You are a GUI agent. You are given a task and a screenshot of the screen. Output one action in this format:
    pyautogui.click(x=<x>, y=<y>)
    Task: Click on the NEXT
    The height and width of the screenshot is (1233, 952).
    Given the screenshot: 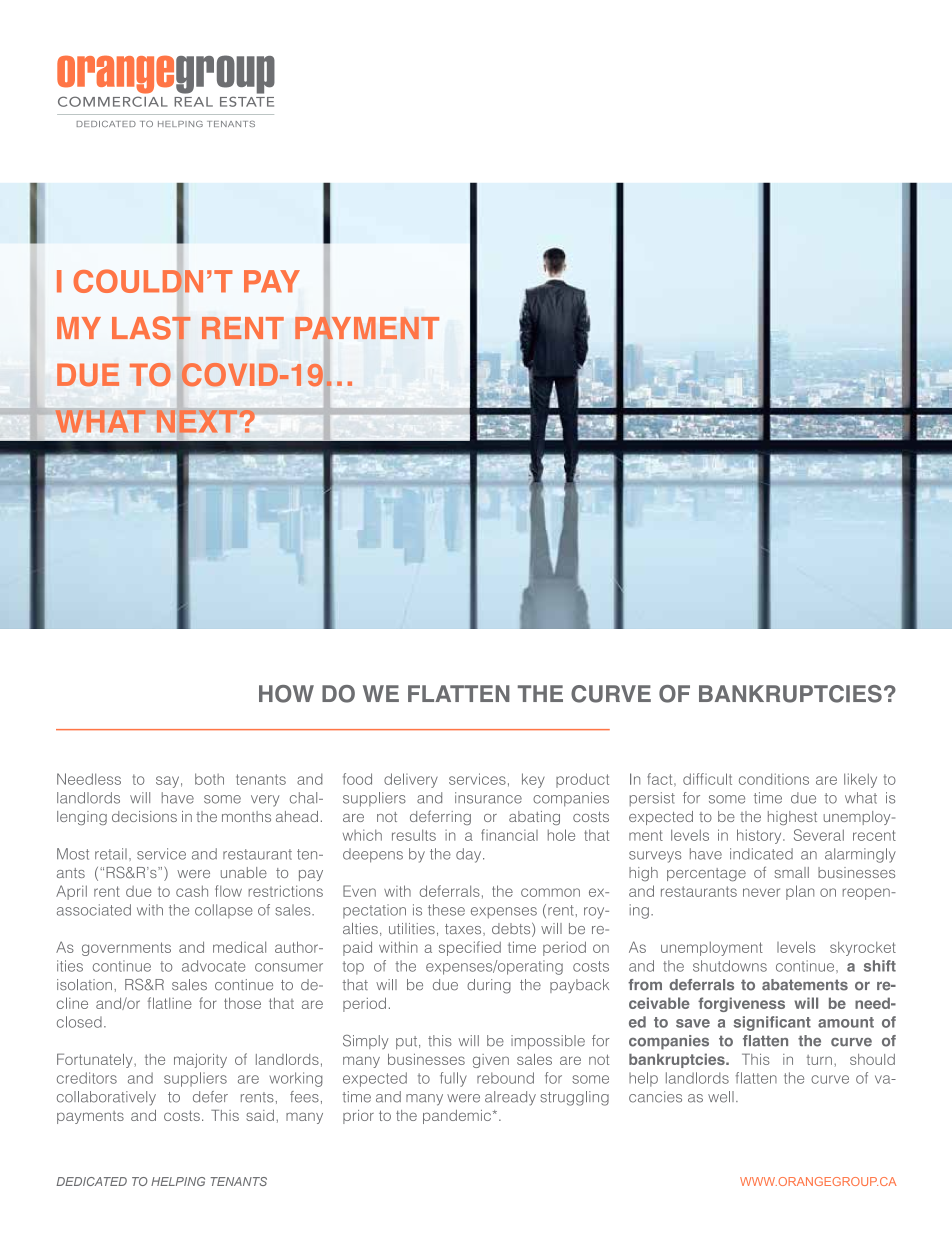 What is the action you would take?
    pyautogui.click(x=196, y=421)
